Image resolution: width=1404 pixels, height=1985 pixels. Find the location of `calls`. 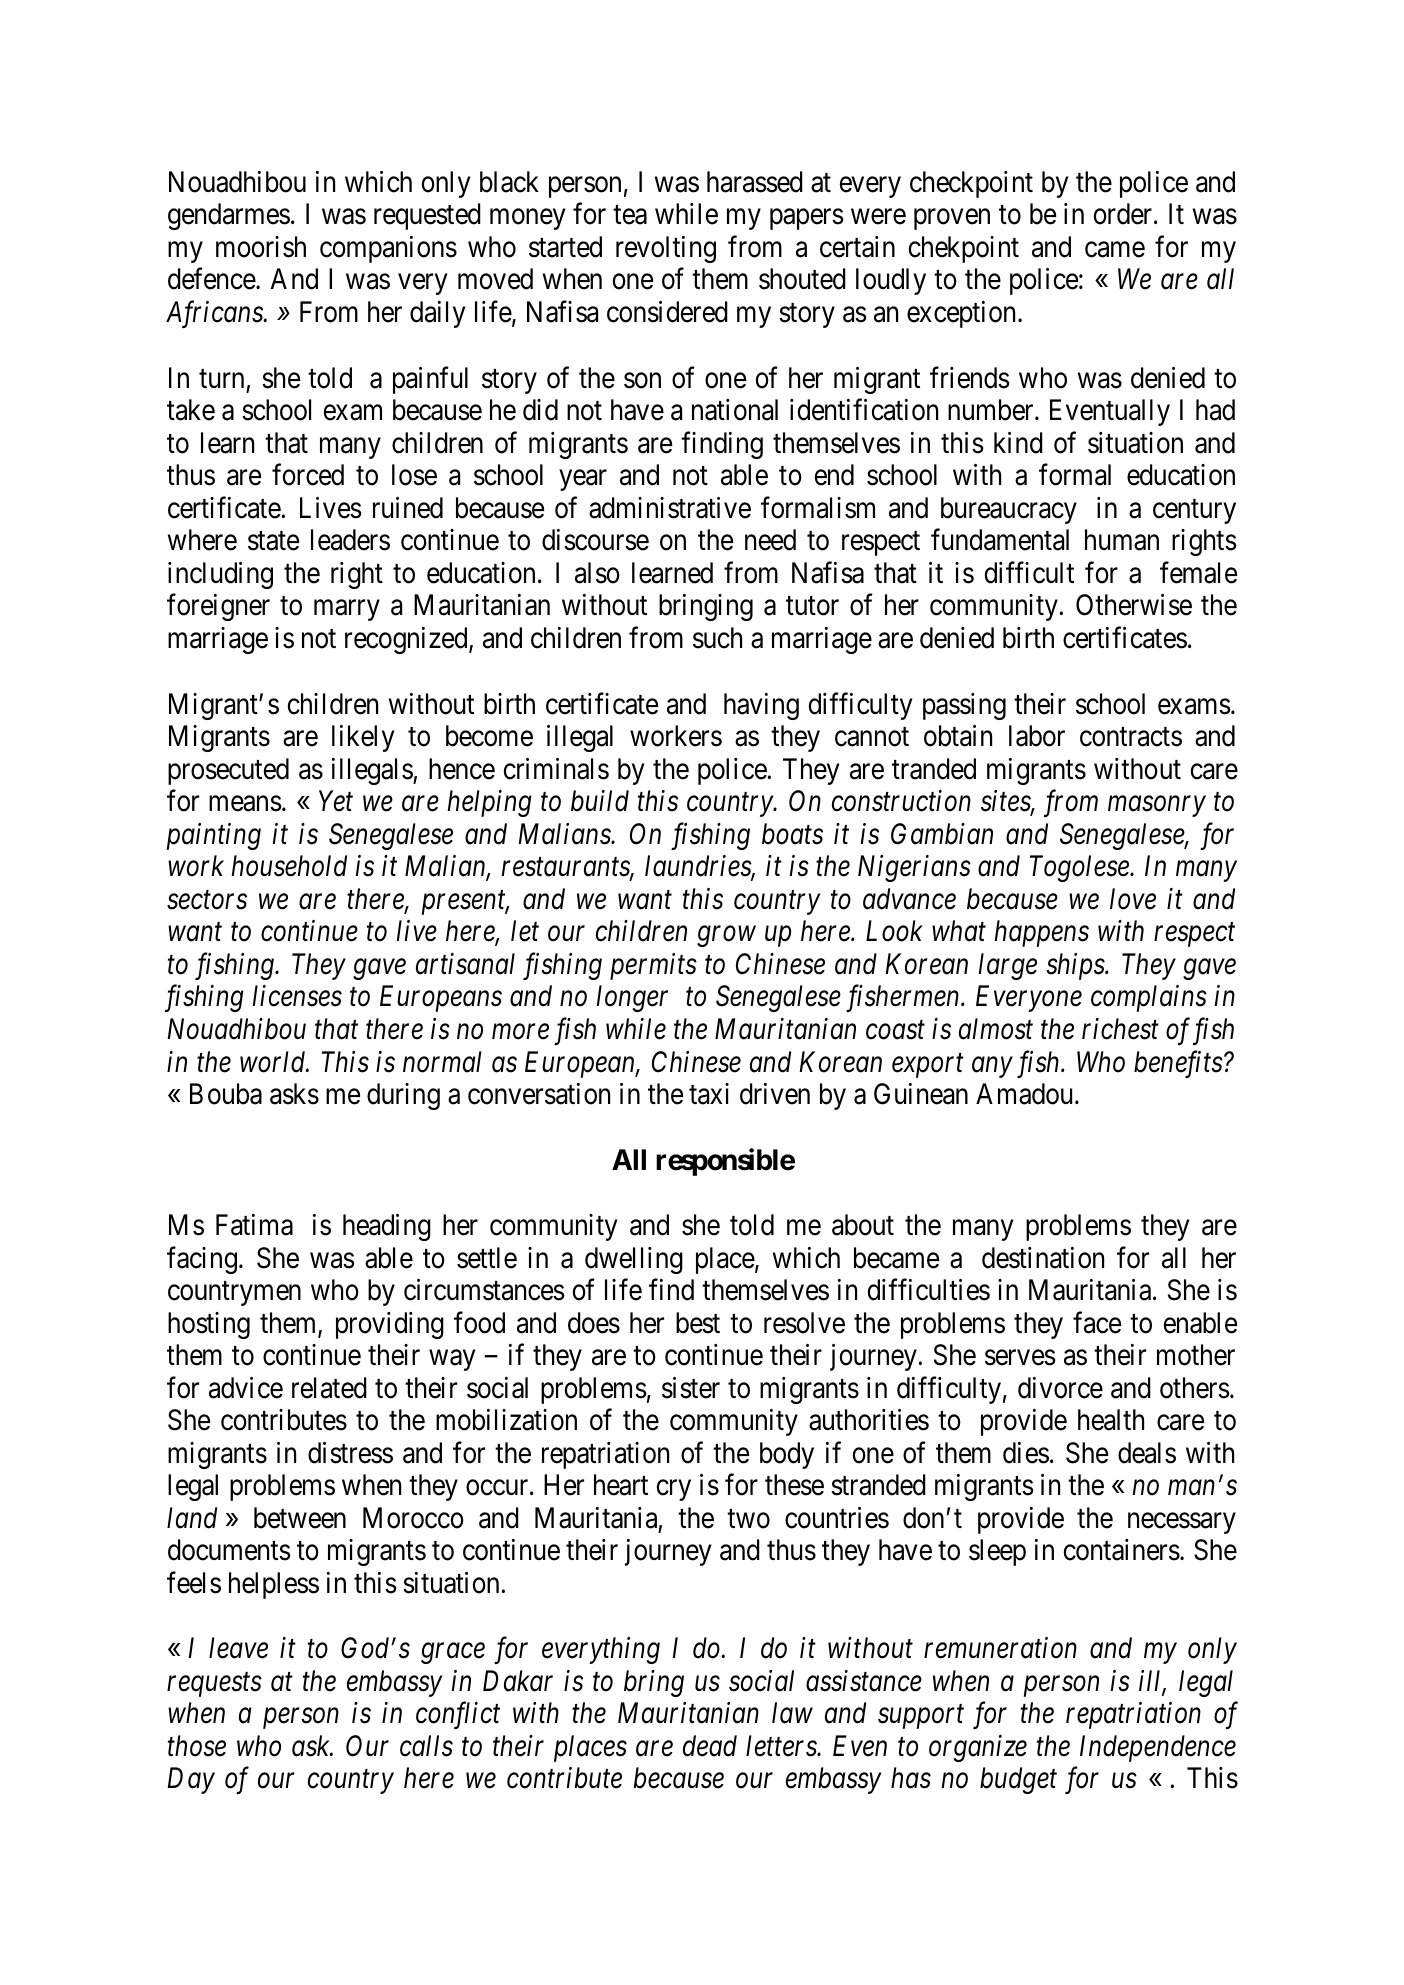

calls is located at coordinates (426, 1746).
